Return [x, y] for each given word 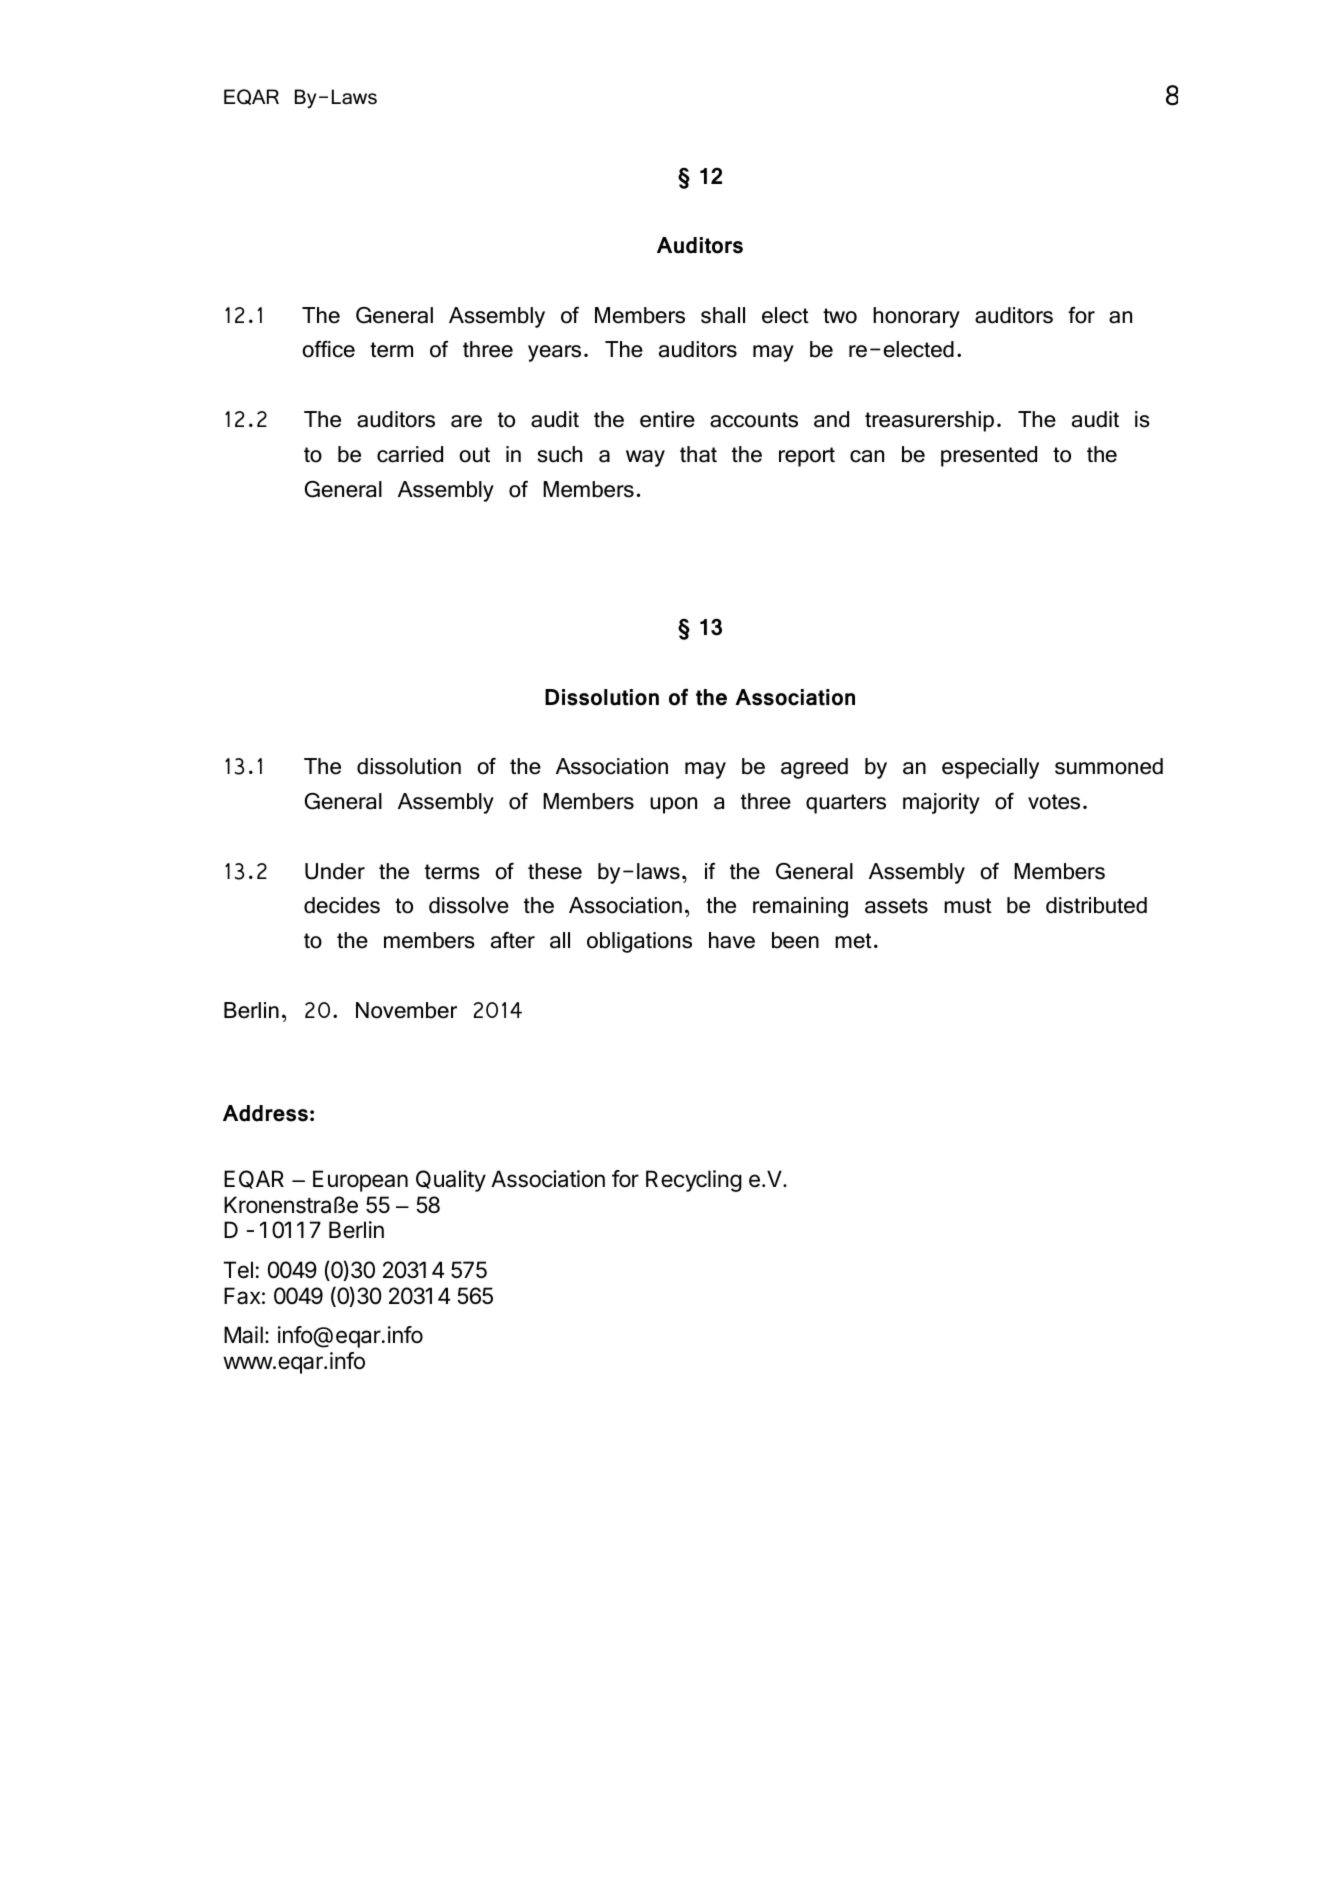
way [645, 458]
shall [723, 315]
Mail [243, 1335]
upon [673, 805]
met [853, 941]
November [406, 1010]
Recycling [694, 1181]
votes [1054, 802]
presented [989, 456]
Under [335, 871]
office [328, 349]
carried [410, 454]
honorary [916, 317]
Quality [451, 1181]
